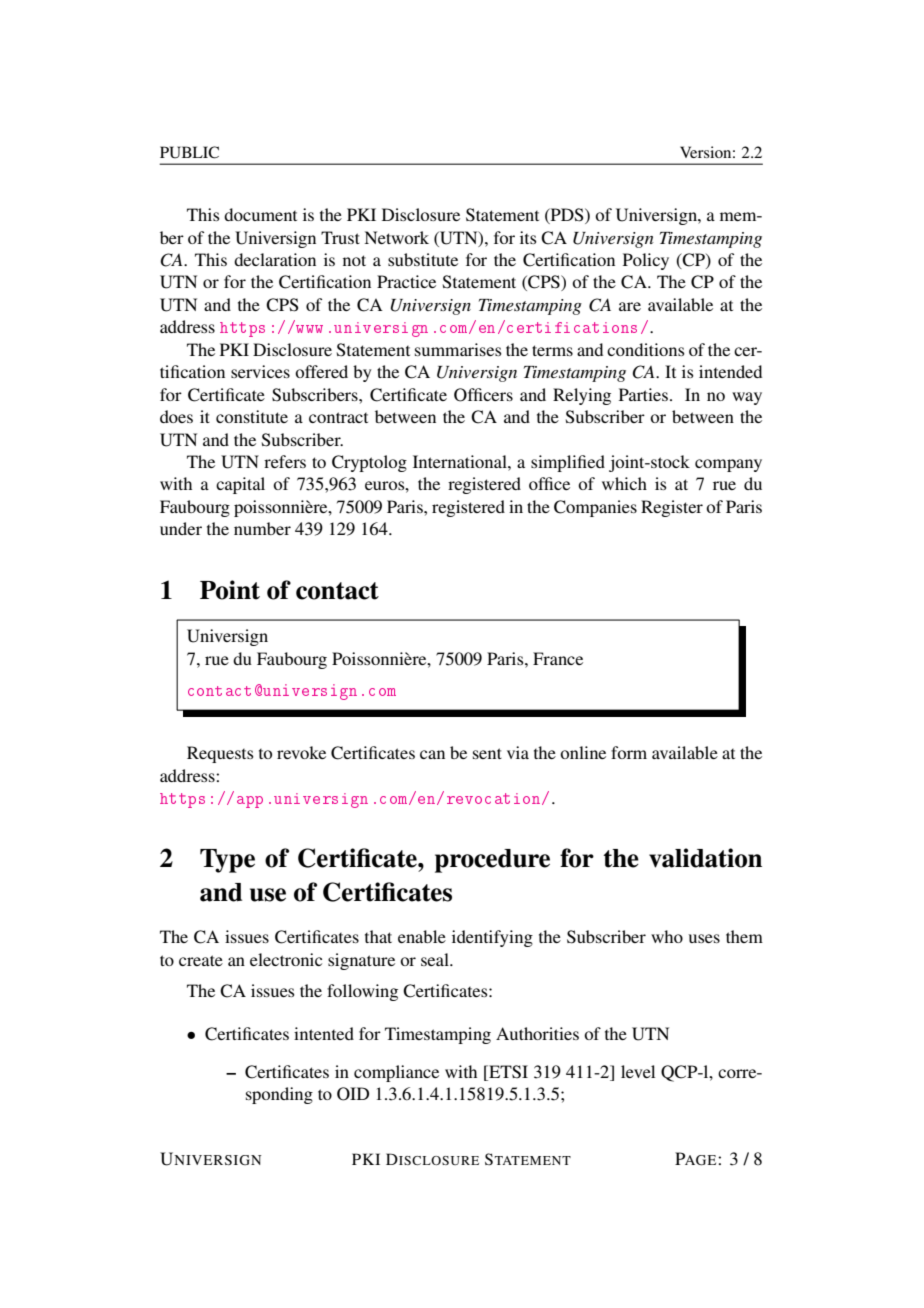 The image size is (924, 1308). Describe the element at coordinates (638, 1071) in the page. I see `level` at that location.
